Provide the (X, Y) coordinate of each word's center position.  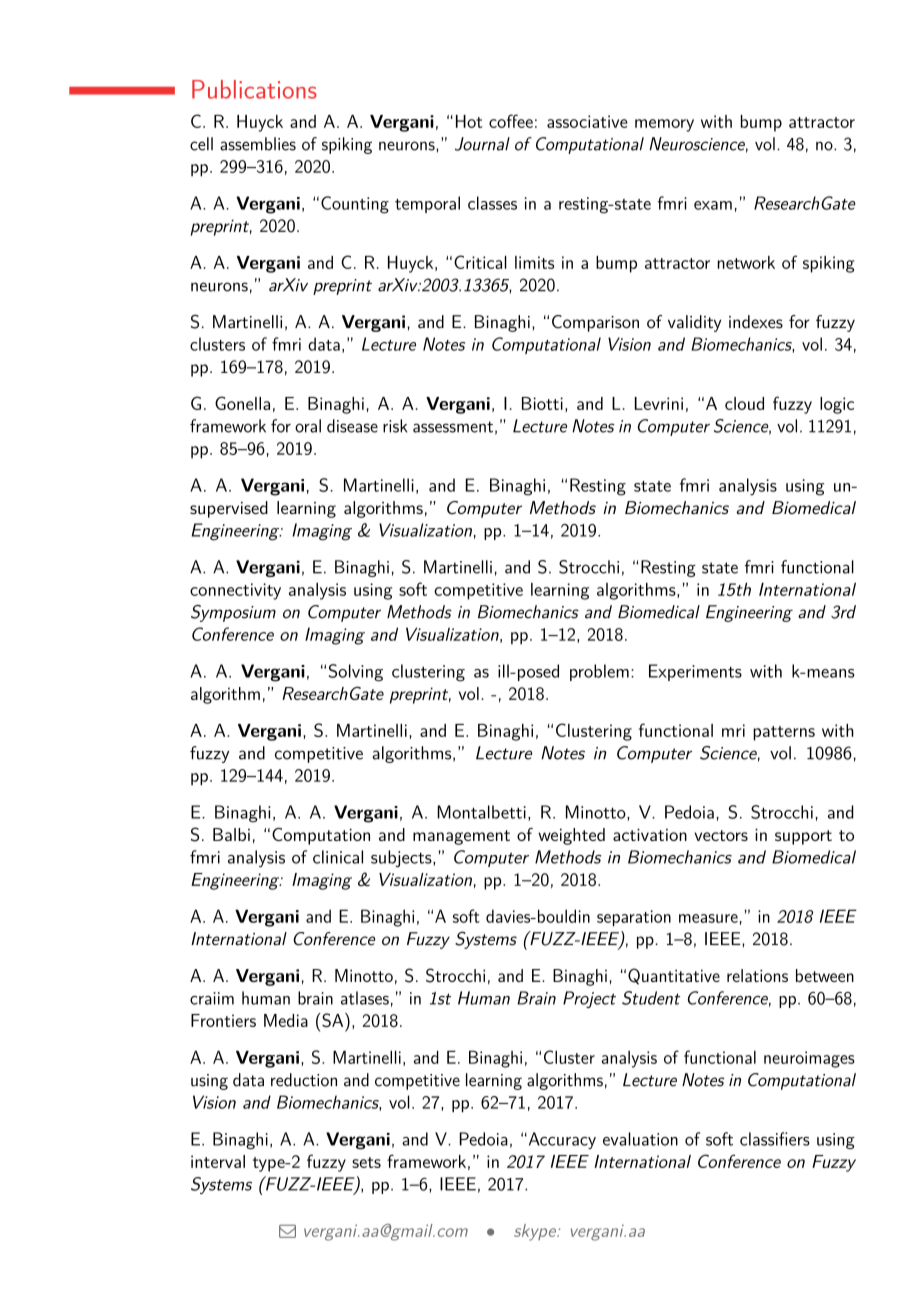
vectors (721, 835)
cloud (744, 403)
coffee (511, 121)
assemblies (258, 144)
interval (218, 1161)
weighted (571, 836)
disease (352, 426)
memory (664, 125)
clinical (338, 857)
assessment (453, 427)
